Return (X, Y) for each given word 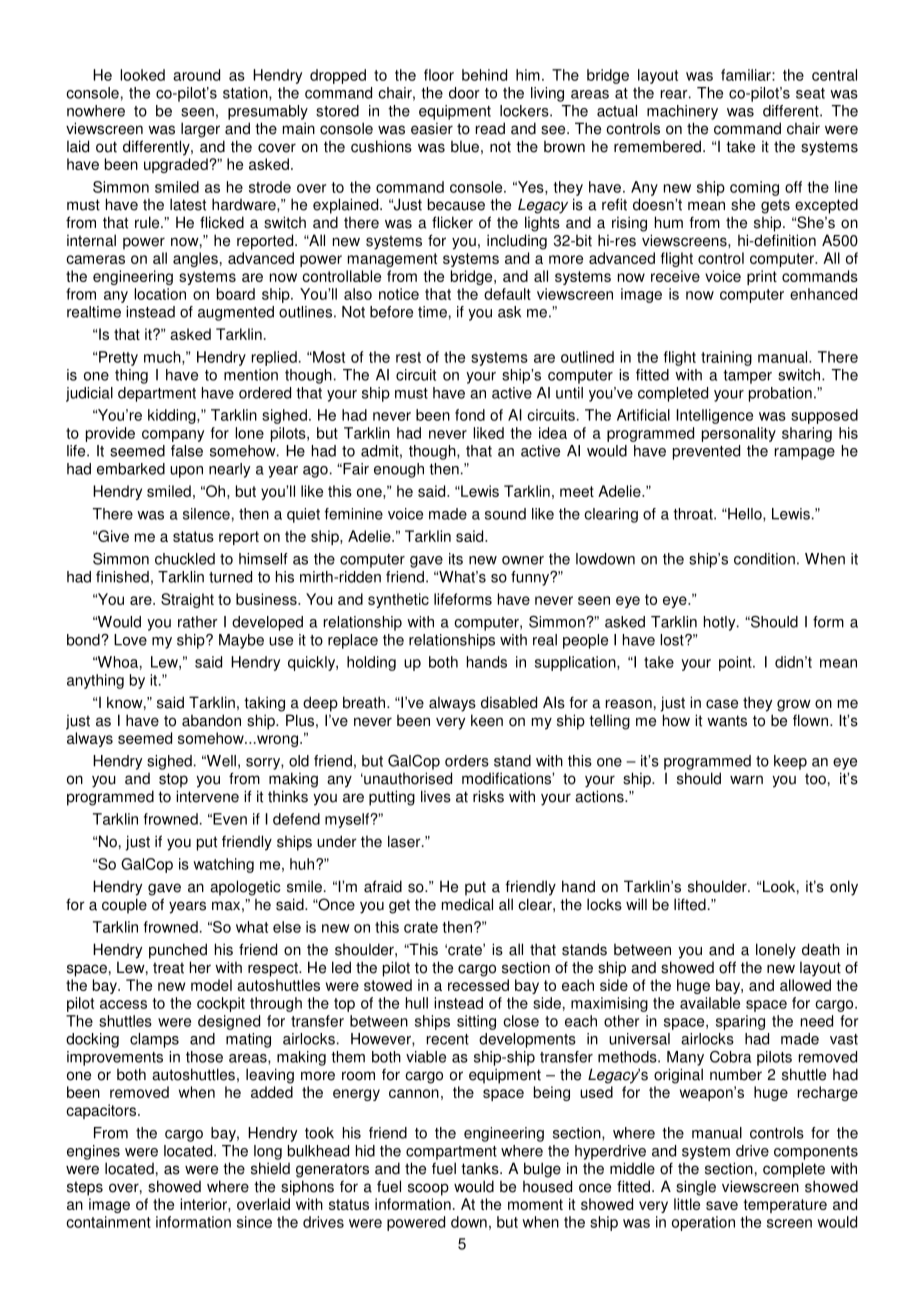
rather (198, 622)
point (736, 663)
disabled (509, 702)
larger (200, 130)
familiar (747, 75)
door (464, 93)
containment (108, 1222)
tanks (481, 1168)
